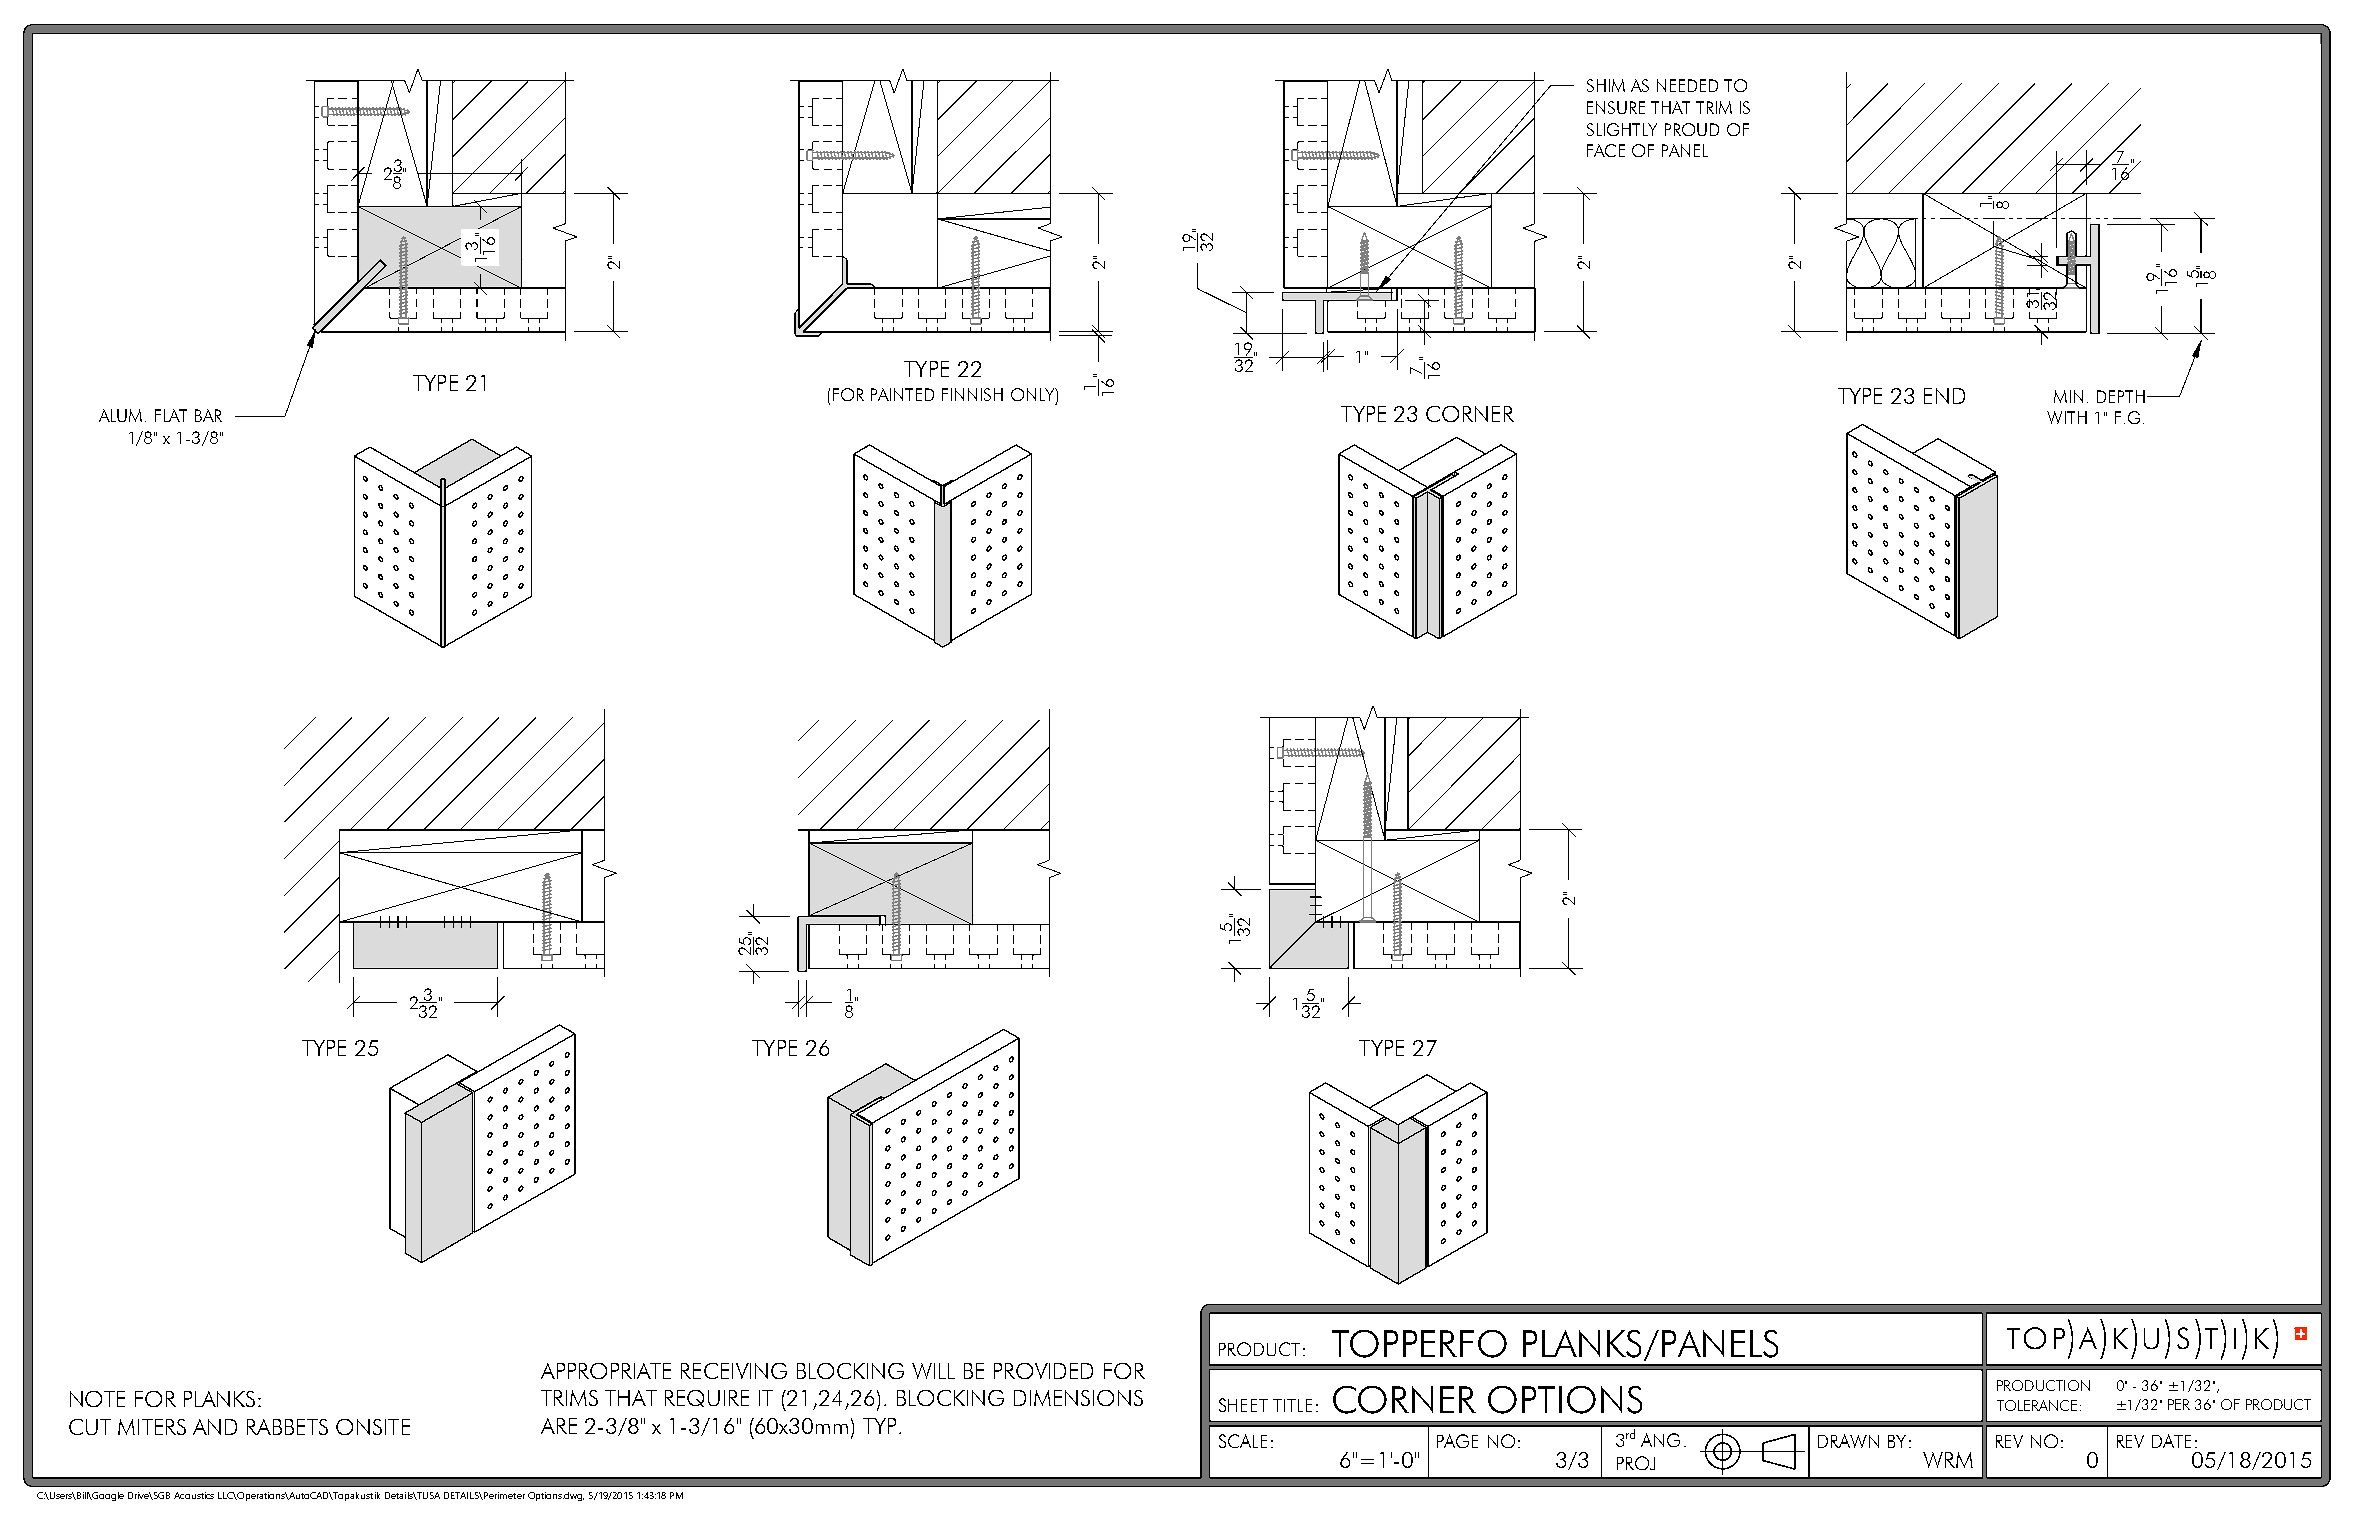  I want to click on SCALE, so click(1243, 1441).
